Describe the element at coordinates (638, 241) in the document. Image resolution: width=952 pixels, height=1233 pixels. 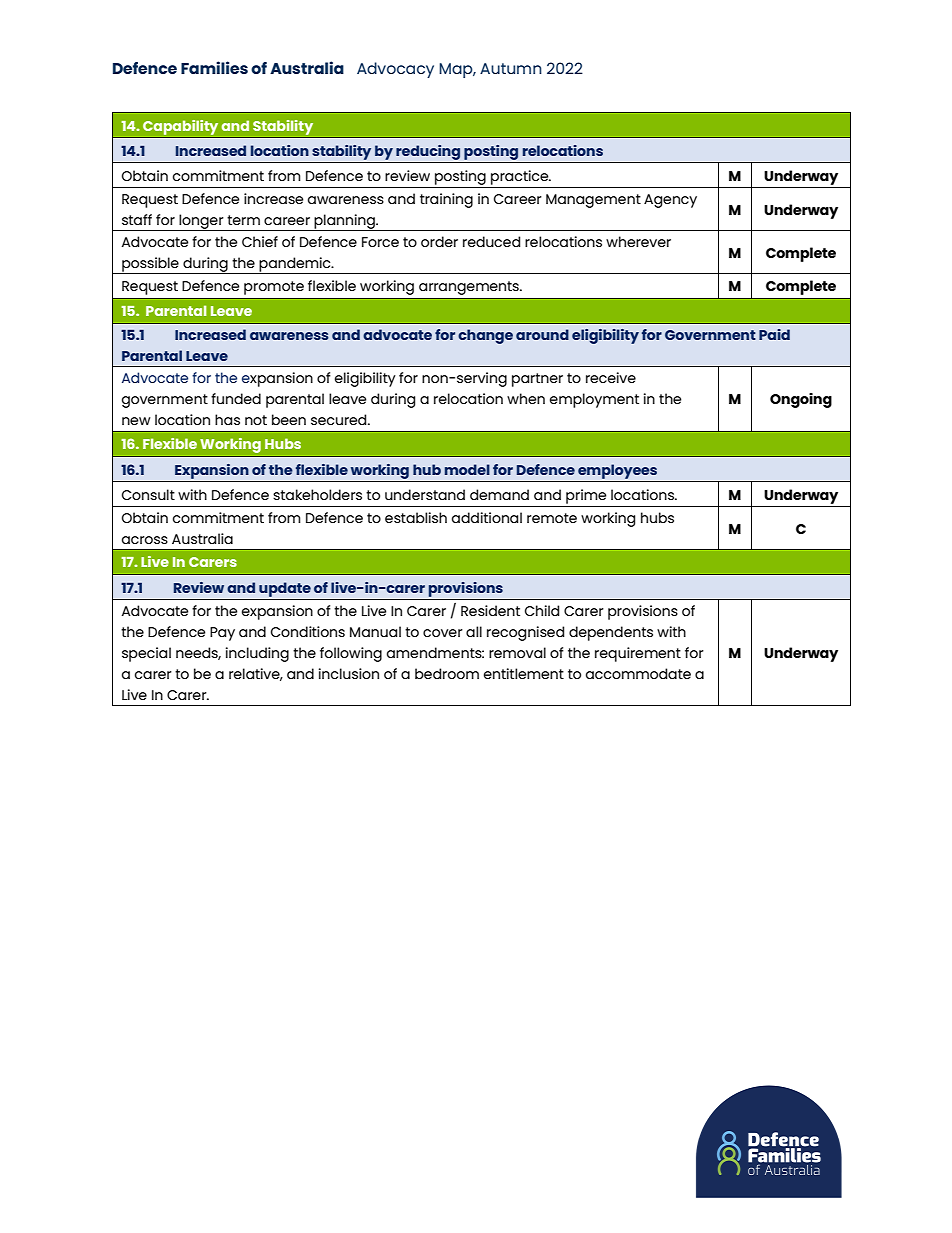
I see `wherever` at that location.
